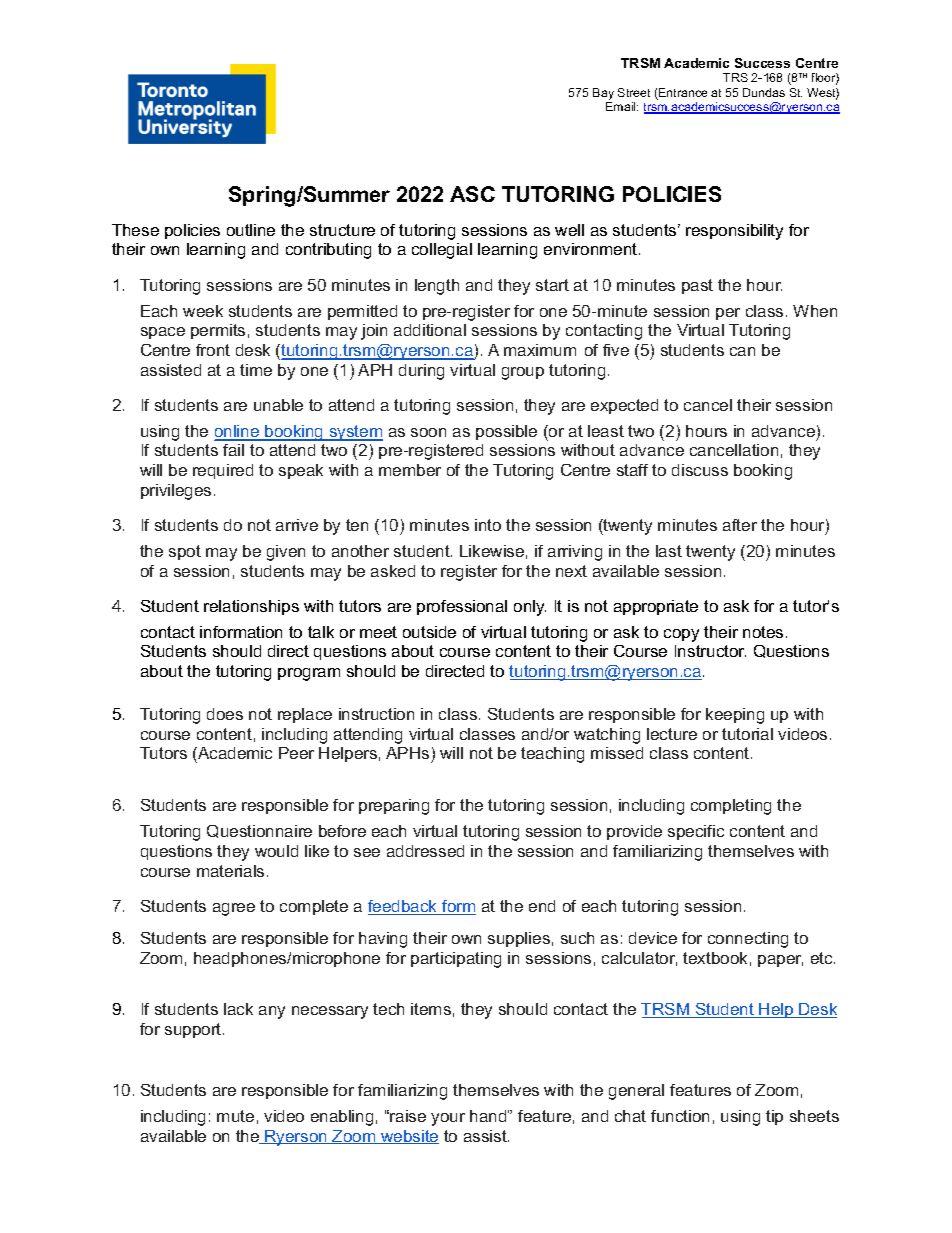  What do you see at coordinates (230, 871) in the screenshot?
I see `materials` at bounding box center [230, 871].
